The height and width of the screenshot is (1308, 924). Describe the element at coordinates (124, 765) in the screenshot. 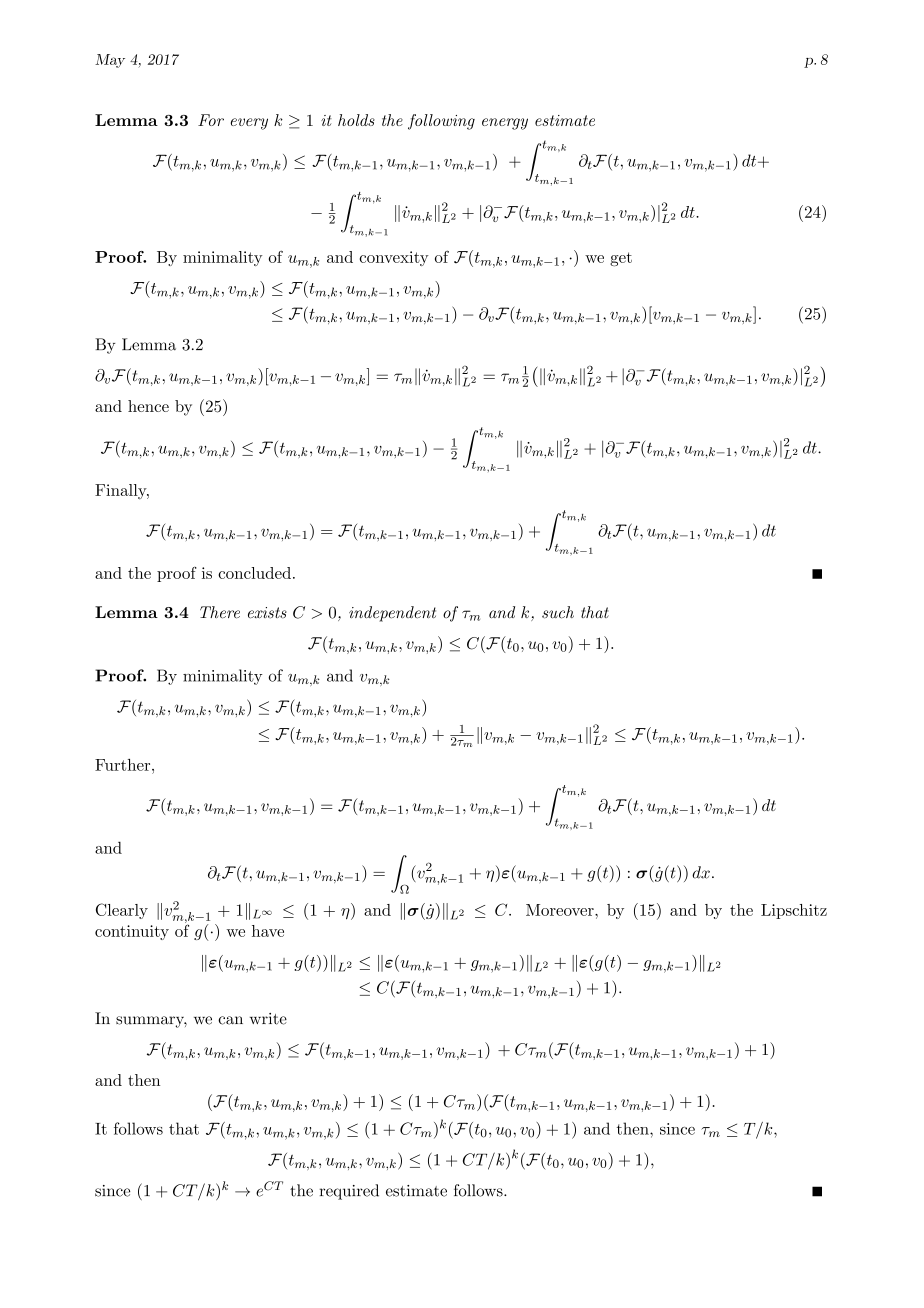

I see `Further` at that location.
